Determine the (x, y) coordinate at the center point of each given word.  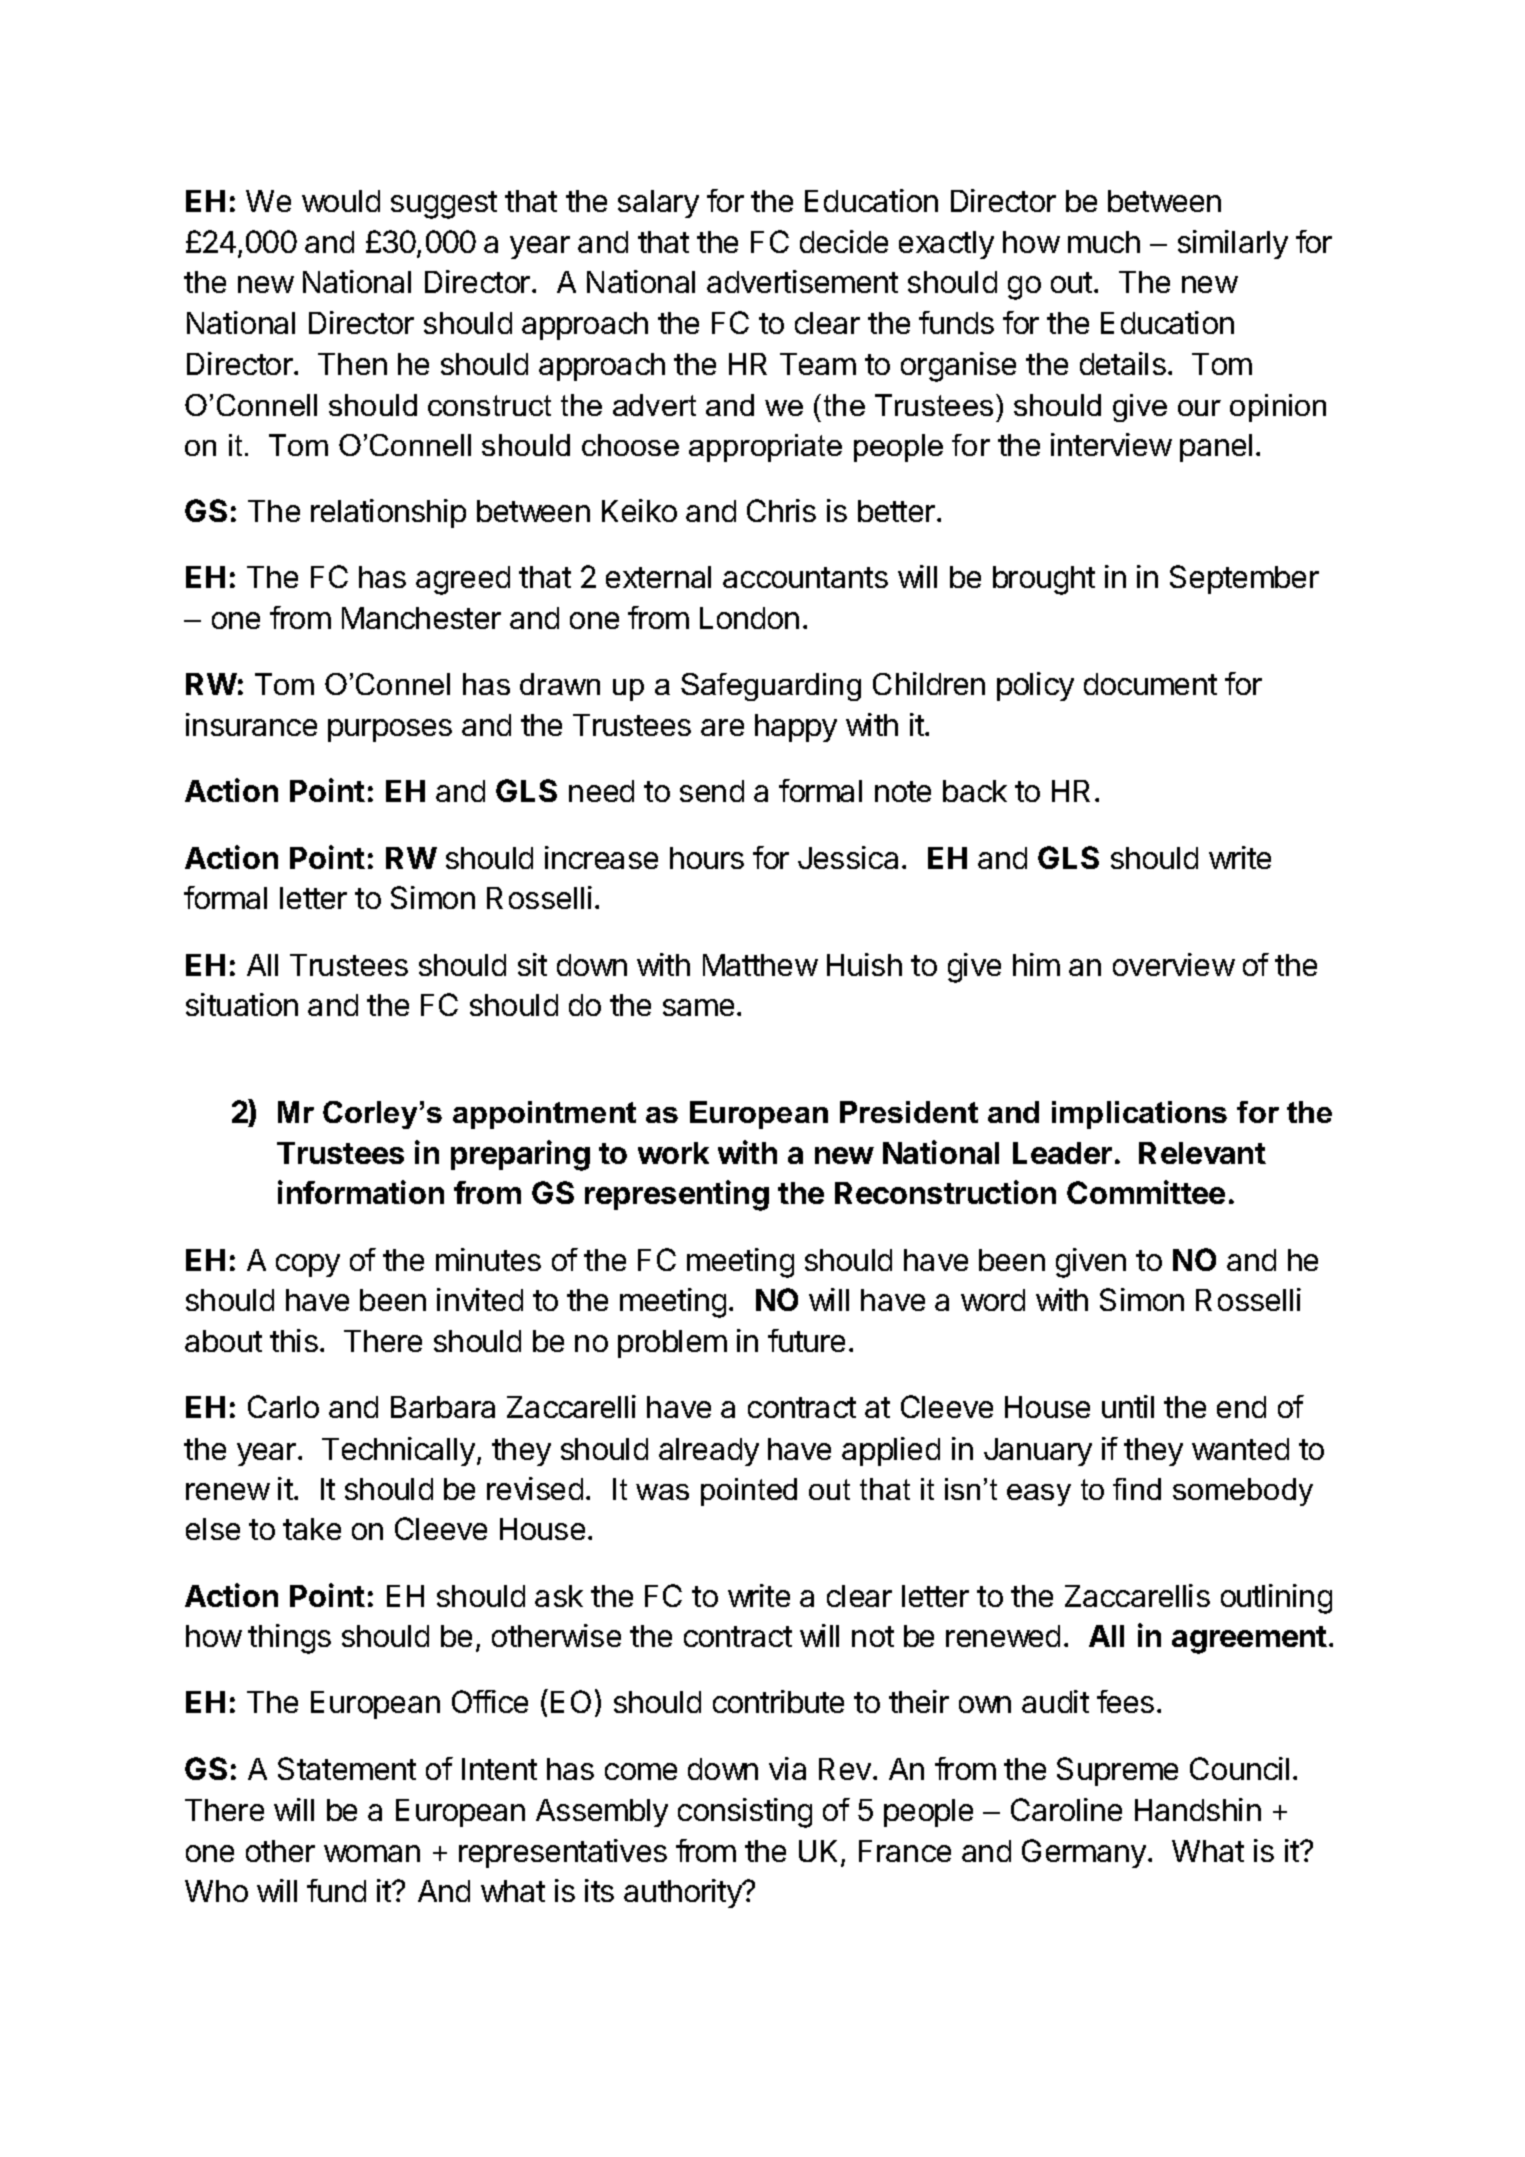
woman (372, 1853)
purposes (390, 730)
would (341, 201)
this (294, 1340)
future (806, 1340)
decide (844, 241)
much (1104, 242)
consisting (745, 1813)
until (1128, 1406)
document (1150, 684)
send (712, 791)
